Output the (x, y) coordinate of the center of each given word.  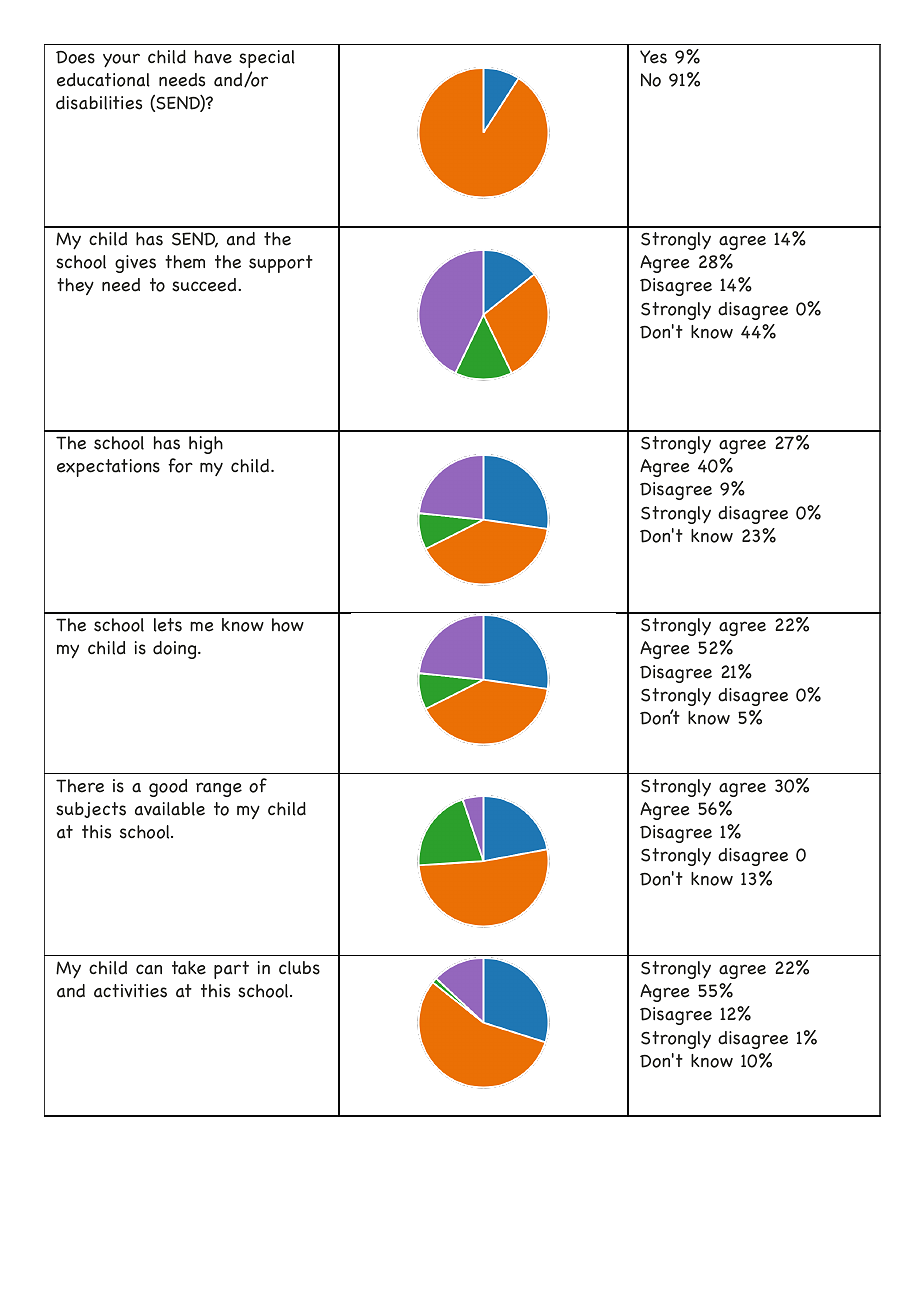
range (219, 789)
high (206, 445)
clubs (299, 968)
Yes (653, 57)
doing (176, 650)
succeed (205, 285)
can (149, 969)
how (288, 625)
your (121, 60)
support (281, 264)
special (267, 59)
